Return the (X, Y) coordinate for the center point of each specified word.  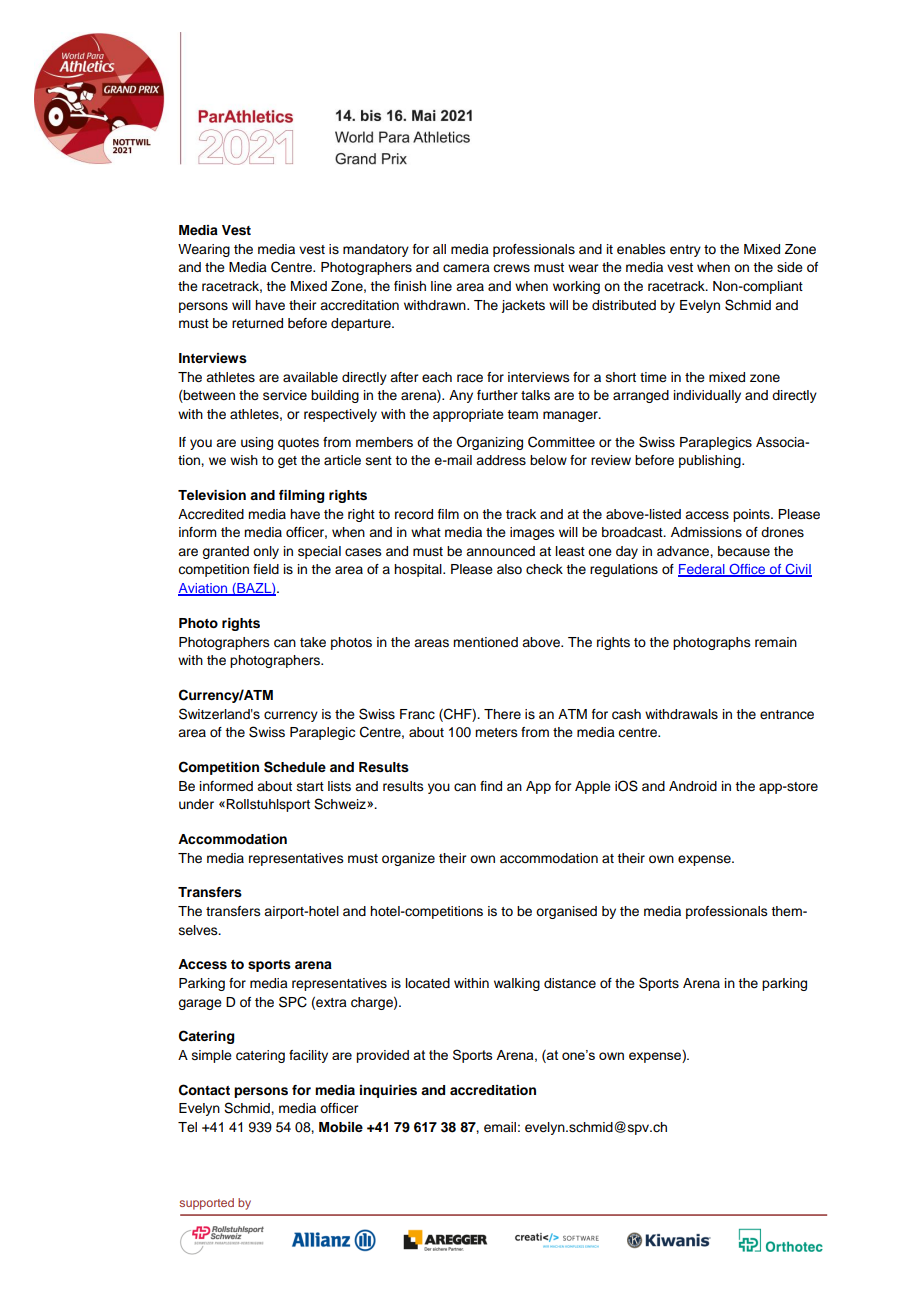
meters (496, 733)
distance (570, 983)
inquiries (388, 1091)
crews (511, 268)
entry (685, 251)
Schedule (295, 767)
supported (207, 1204)
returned (257, 323)
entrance (787, 715)
